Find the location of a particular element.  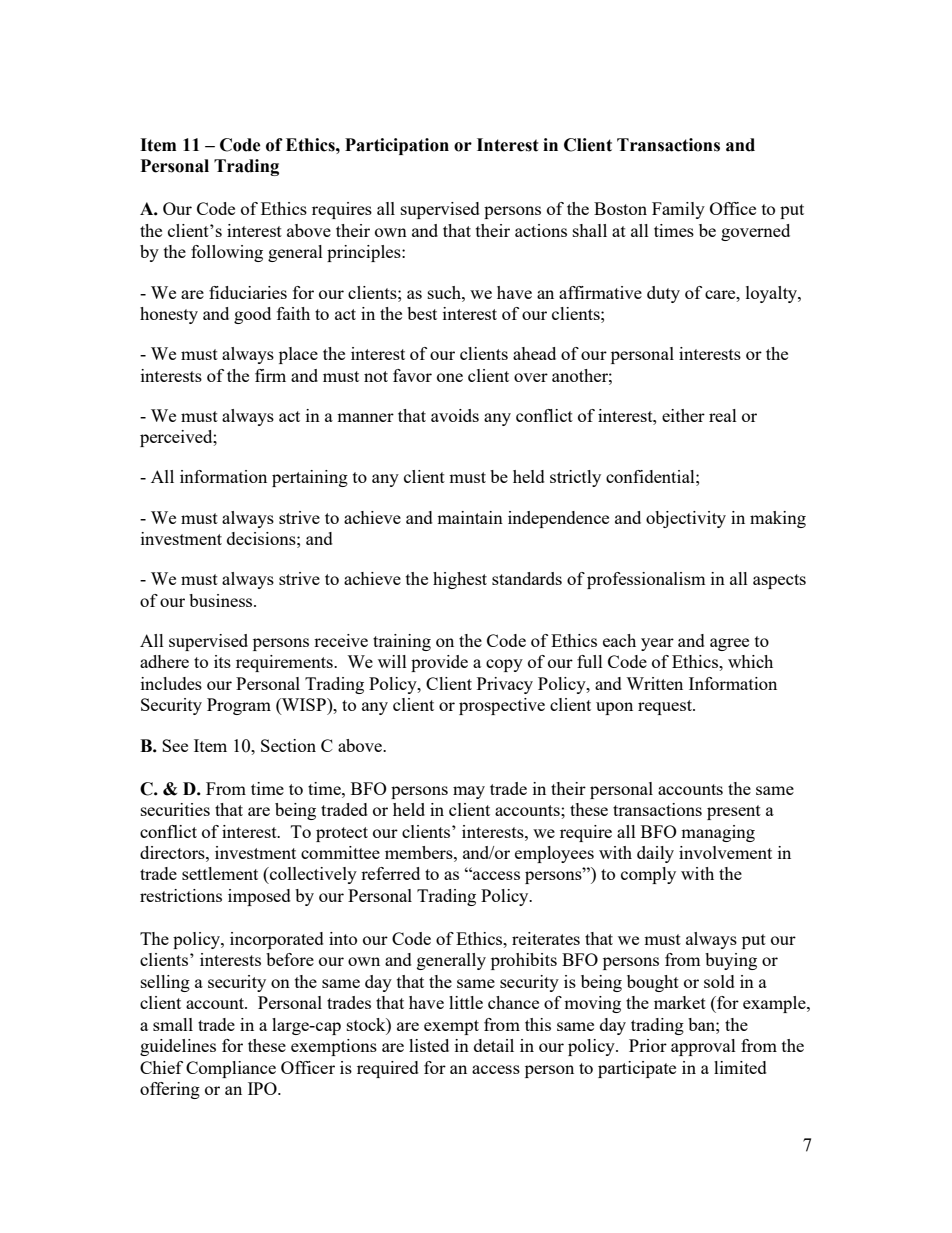

approval is located at coordinates (703, 1047).
